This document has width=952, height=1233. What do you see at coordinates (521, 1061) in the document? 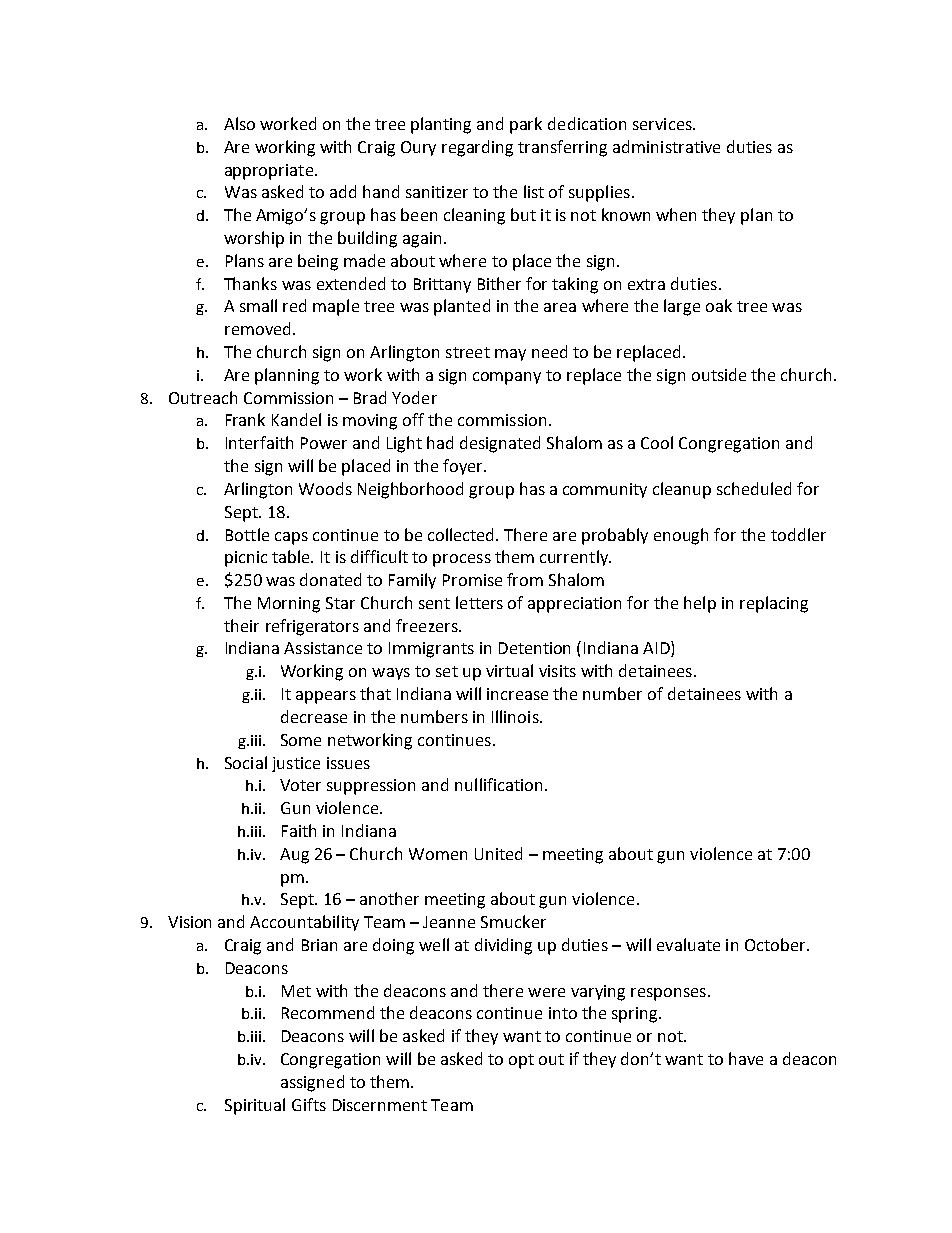
I see `opt` at bounding box center [521, 1061].
